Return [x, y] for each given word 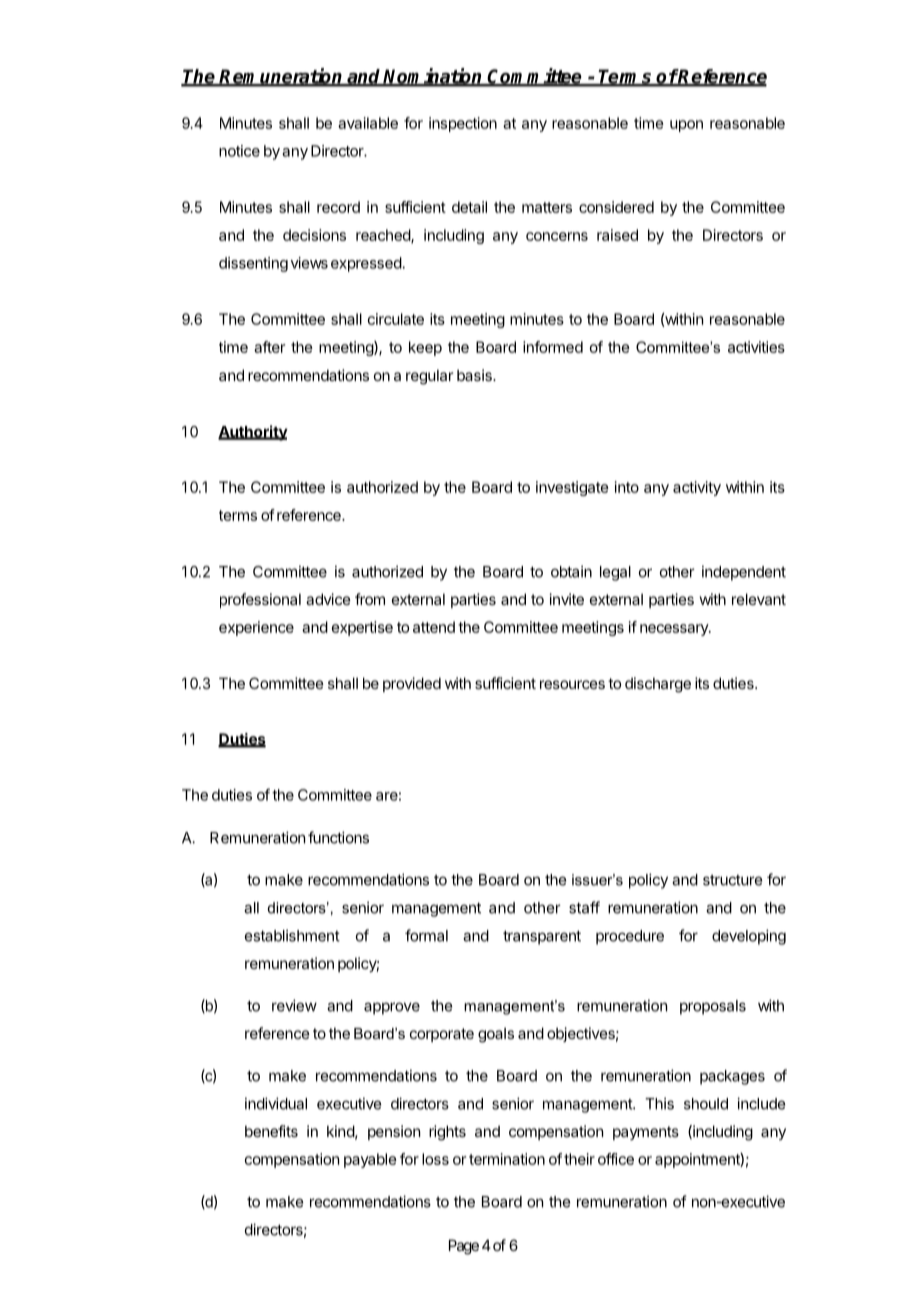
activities [756, 347]
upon [686, 126]
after [269, 347]
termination [507, 1159]
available [368, 123]
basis [475, 375]
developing [749, 937]
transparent [542, 938]
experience [256, 628]
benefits [271, 1131]
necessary [675, 630]
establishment [292, 935]
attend [434, 627]
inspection [463, 124]
